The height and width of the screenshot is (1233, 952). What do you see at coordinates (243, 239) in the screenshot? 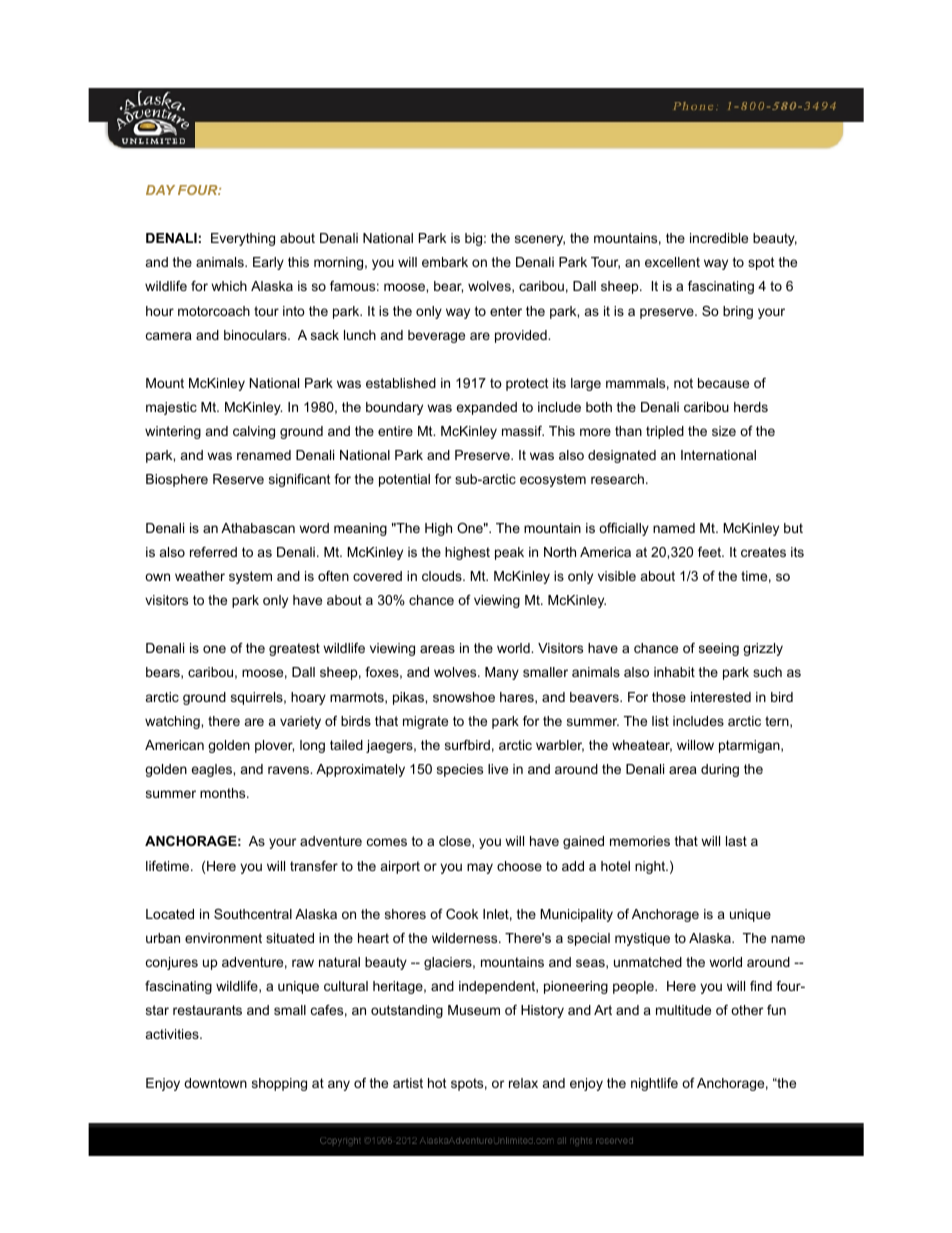
I see `Everything` at bounding box center [243, 239].
